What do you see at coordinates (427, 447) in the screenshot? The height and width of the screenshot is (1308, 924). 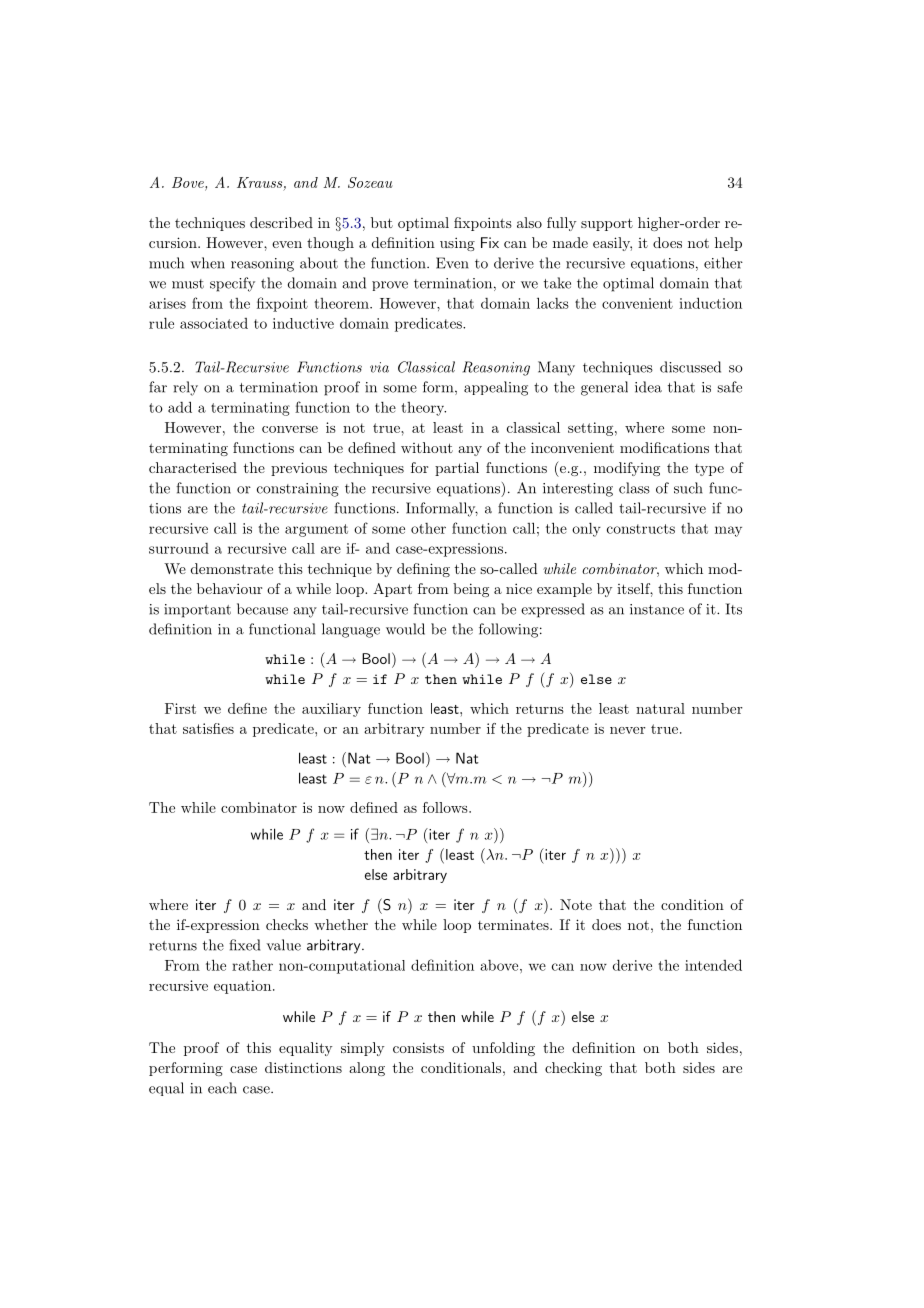 I see `without` at bounding box center [427, 447].
